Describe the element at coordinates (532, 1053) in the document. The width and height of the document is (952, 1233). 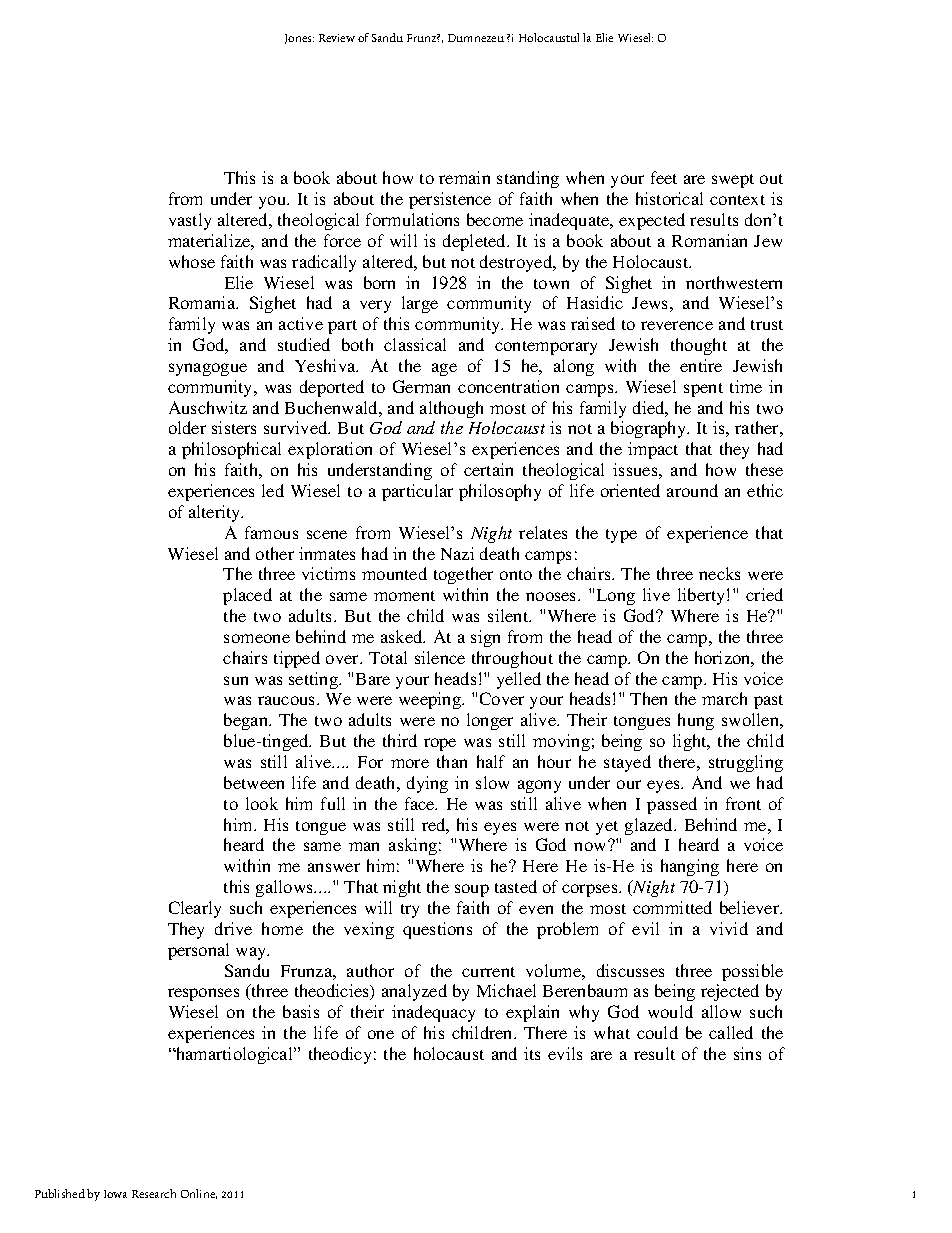
I see `its` at that location.
